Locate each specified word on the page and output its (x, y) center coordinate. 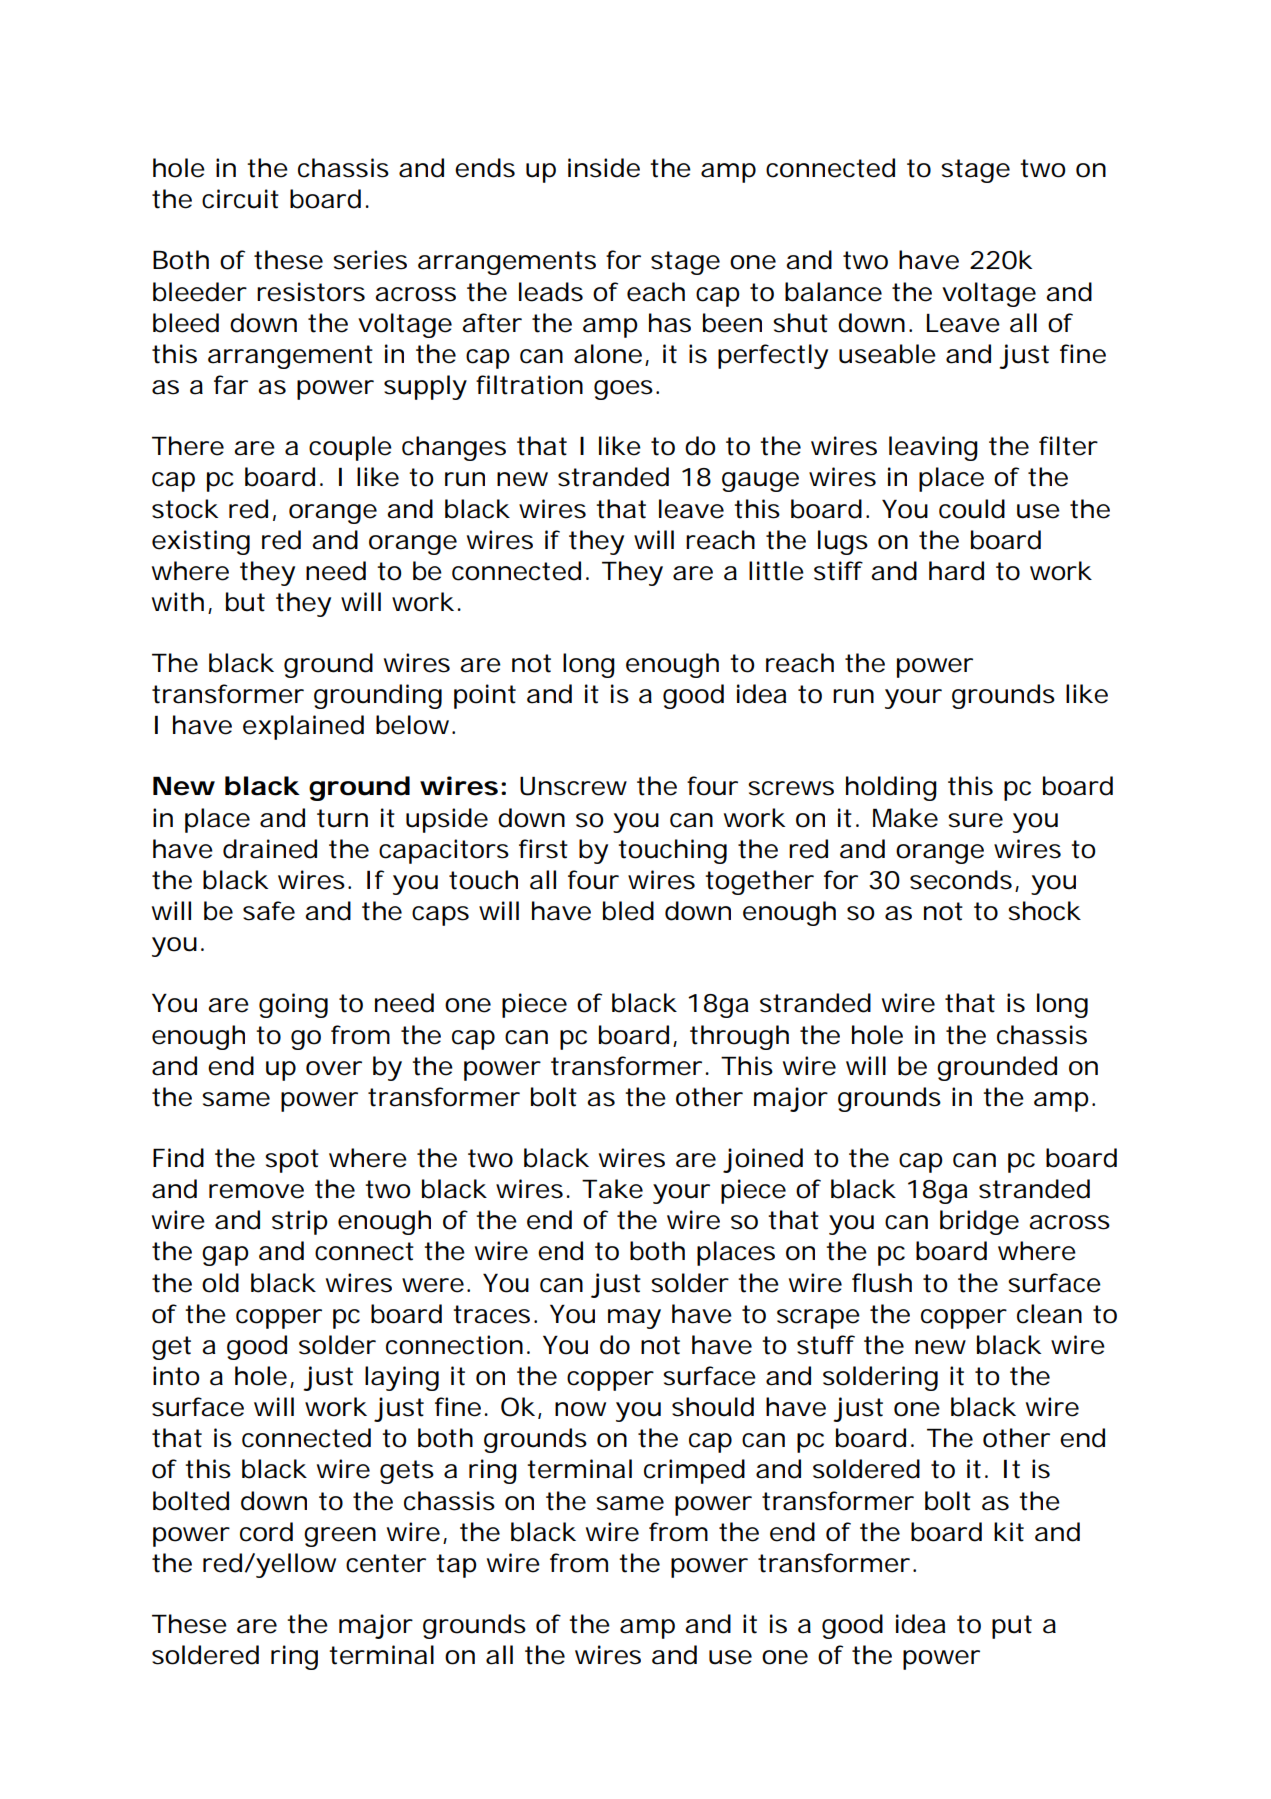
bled (628, 911)
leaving (933, 448)
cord (266, 1532)
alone (611, 355)
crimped (694, 1471)
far (231, 385)
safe (269, 911)
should (713, 1407)
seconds (964, 881)
